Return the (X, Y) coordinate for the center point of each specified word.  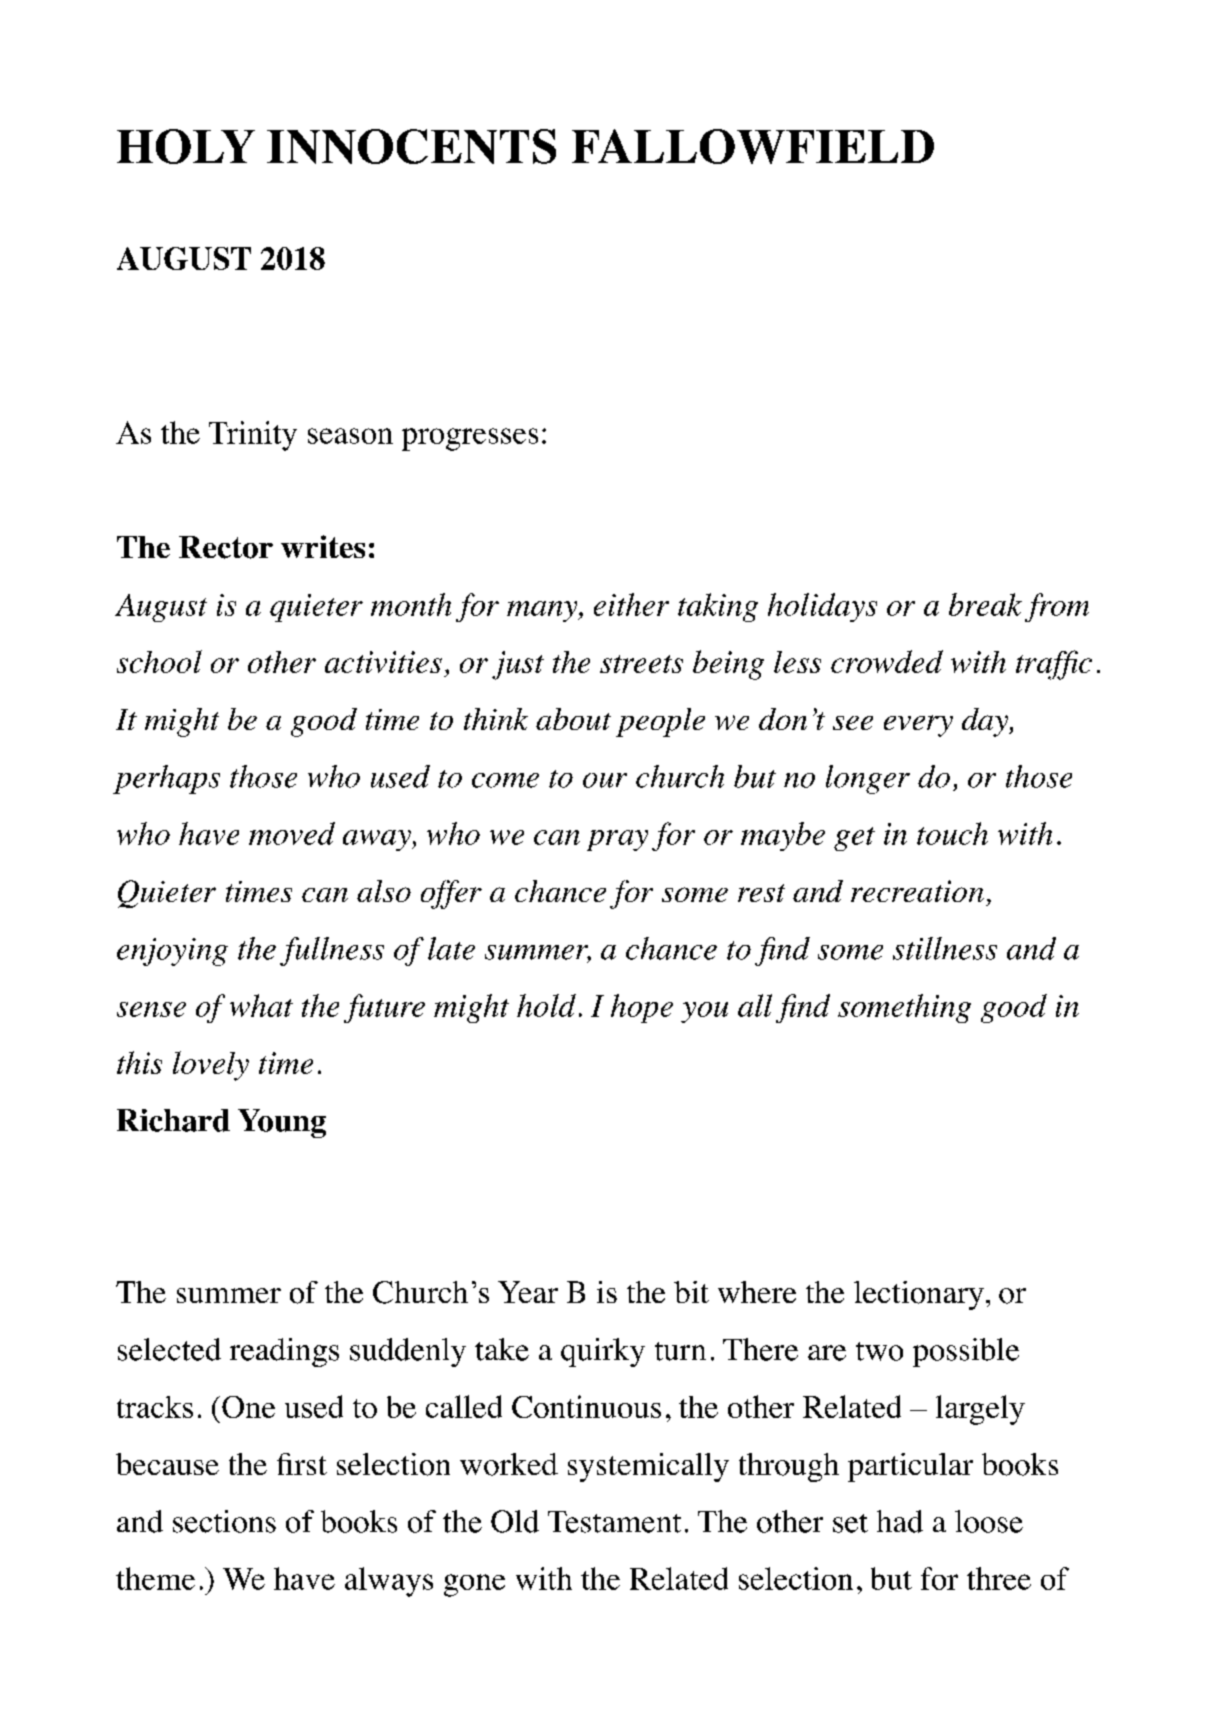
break (985, 604)
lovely (211, 1066)
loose (989, 1521)
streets (641, 664)
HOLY (186, 146)
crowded (887, 661)
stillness (945, 948)
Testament (614, 1522)
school (159, 661)
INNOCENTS (411, 146)
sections (224, 1521)
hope (642, 1008)
